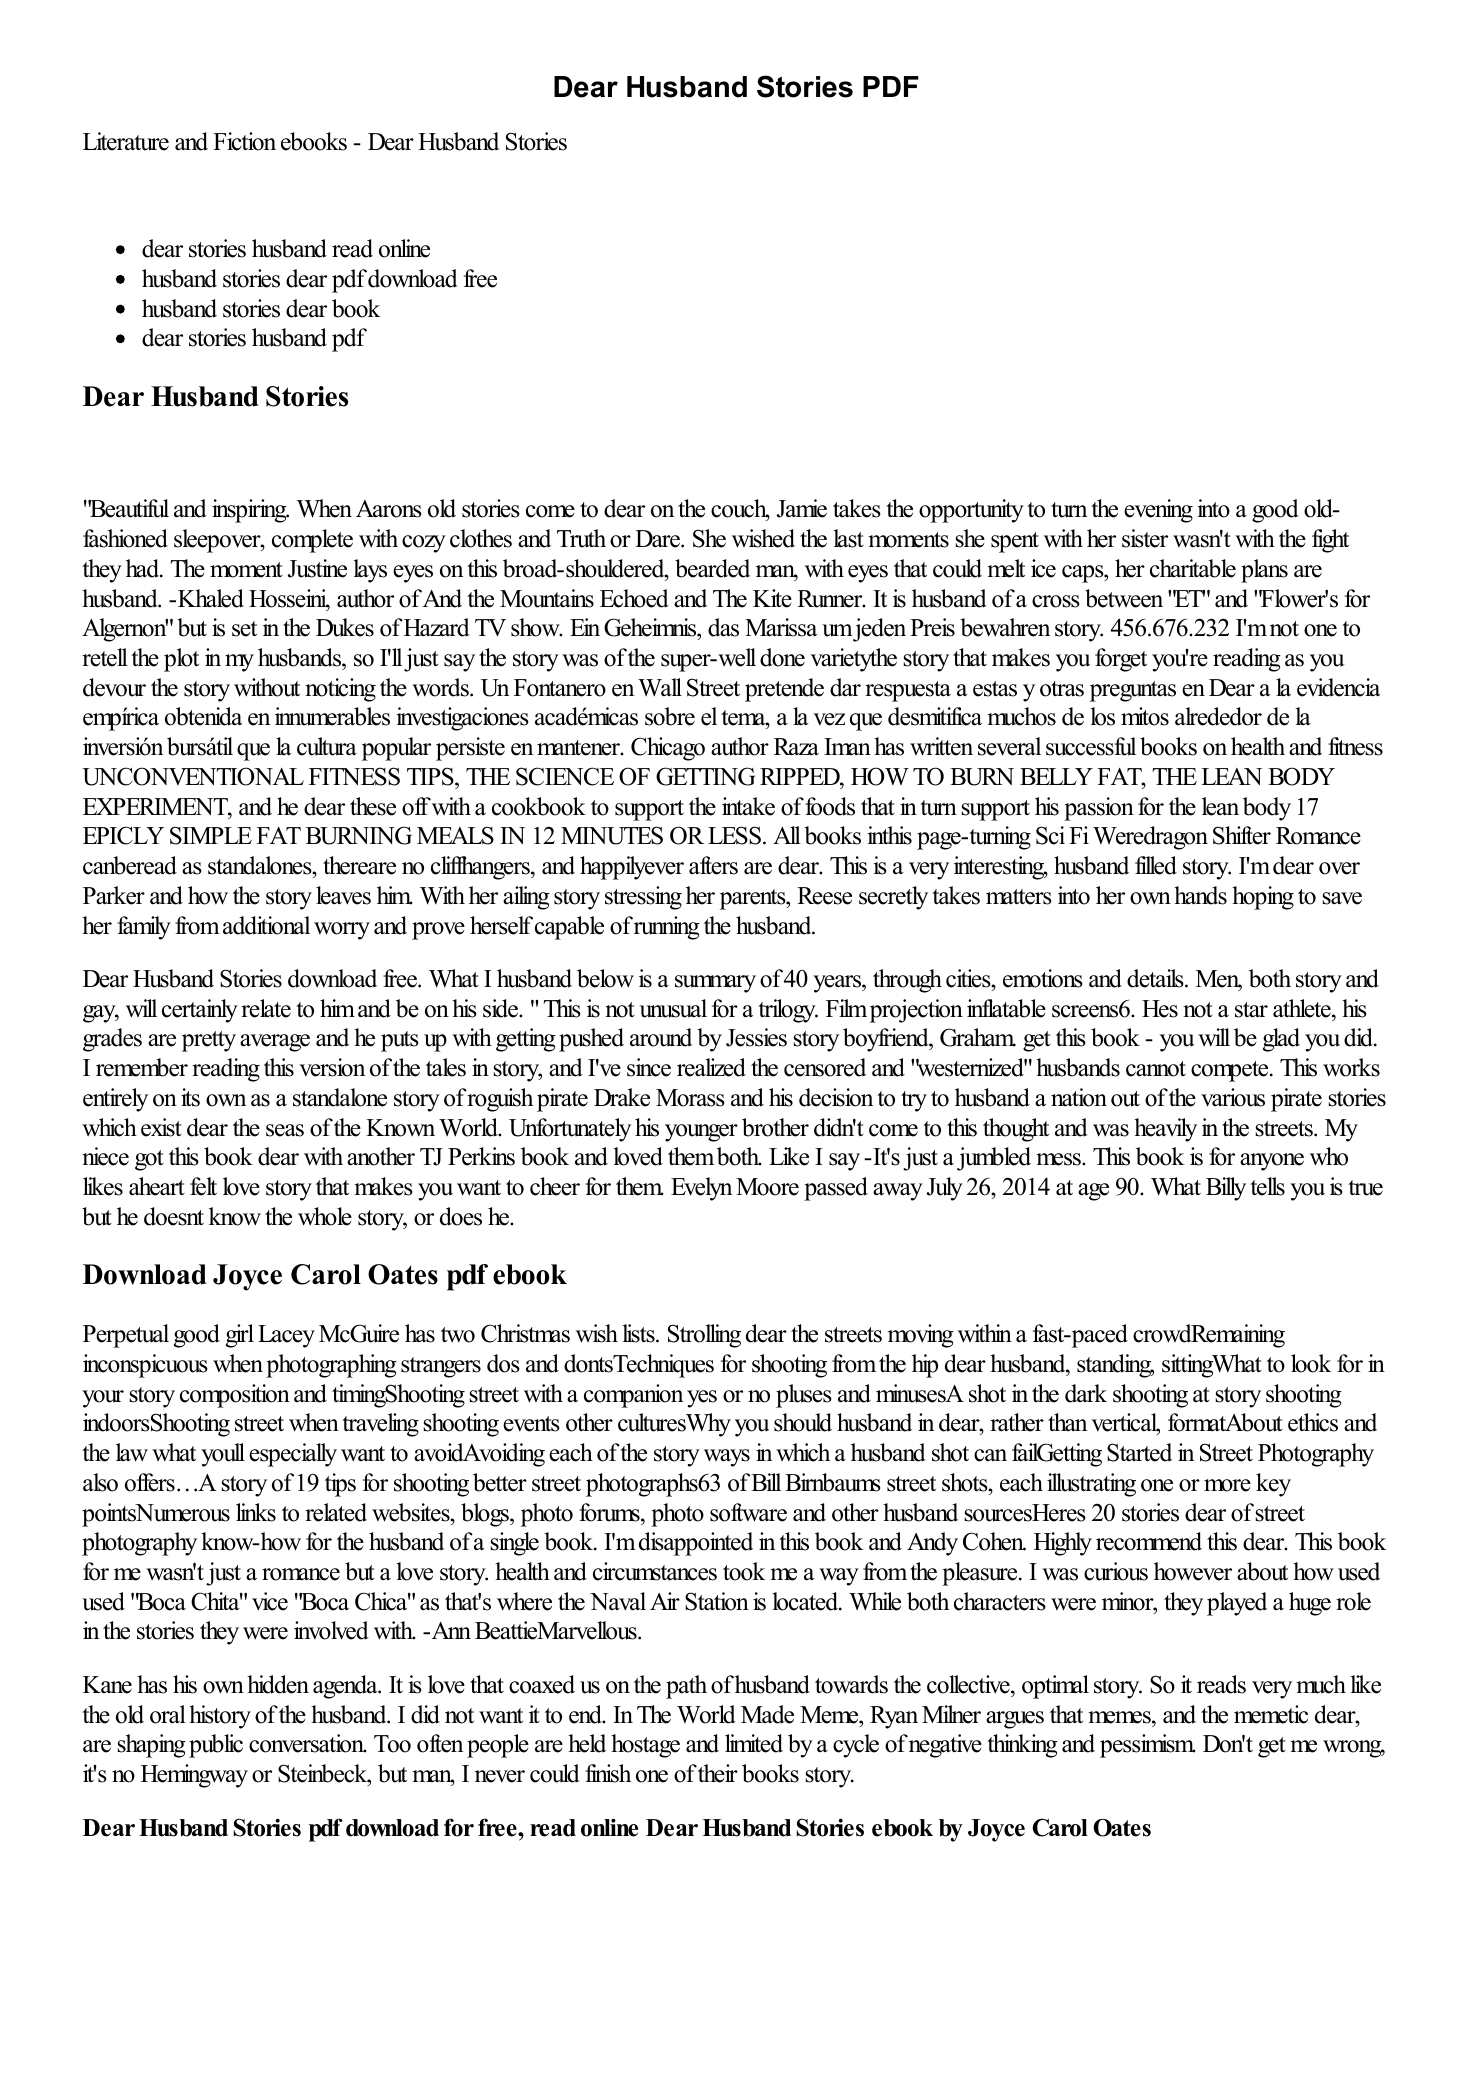  Describe the element at coordinates (1147, 1746) in the image. I see `pessimism` at that location.
